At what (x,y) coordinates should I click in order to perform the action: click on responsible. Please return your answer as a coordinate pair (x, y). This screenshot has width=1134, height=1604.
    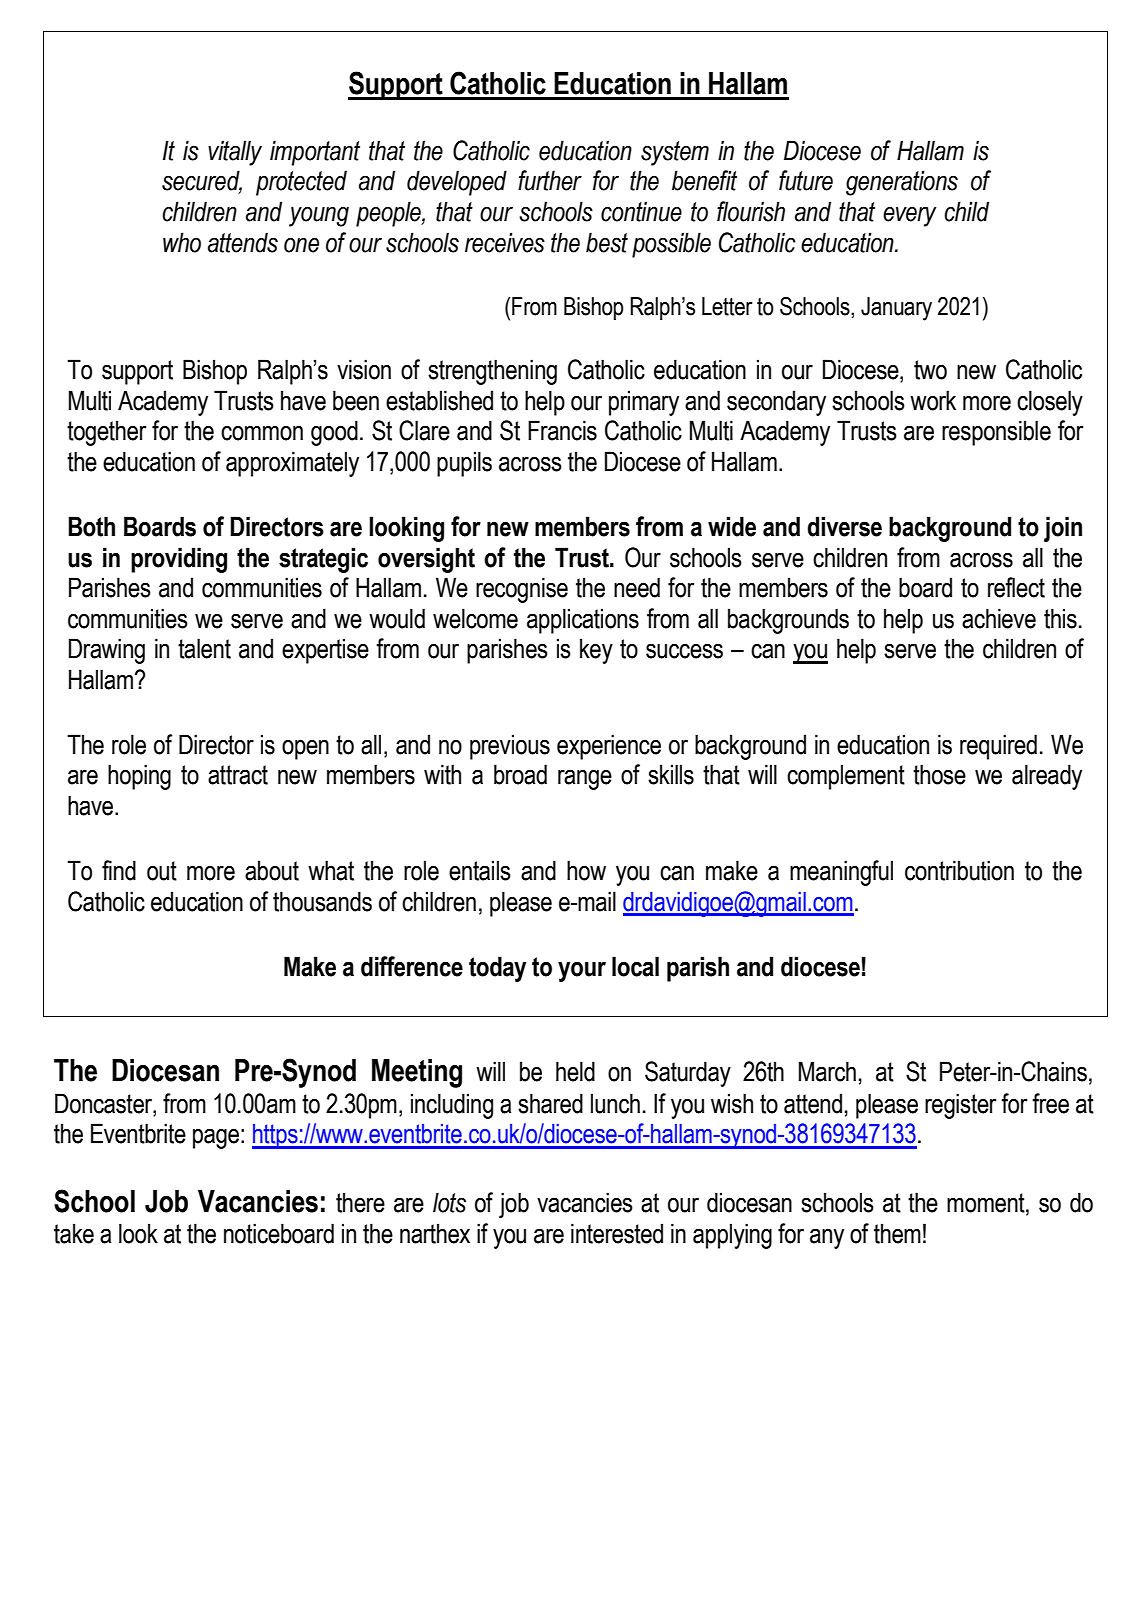
    Looking at the image, I should click on (996, 433).
